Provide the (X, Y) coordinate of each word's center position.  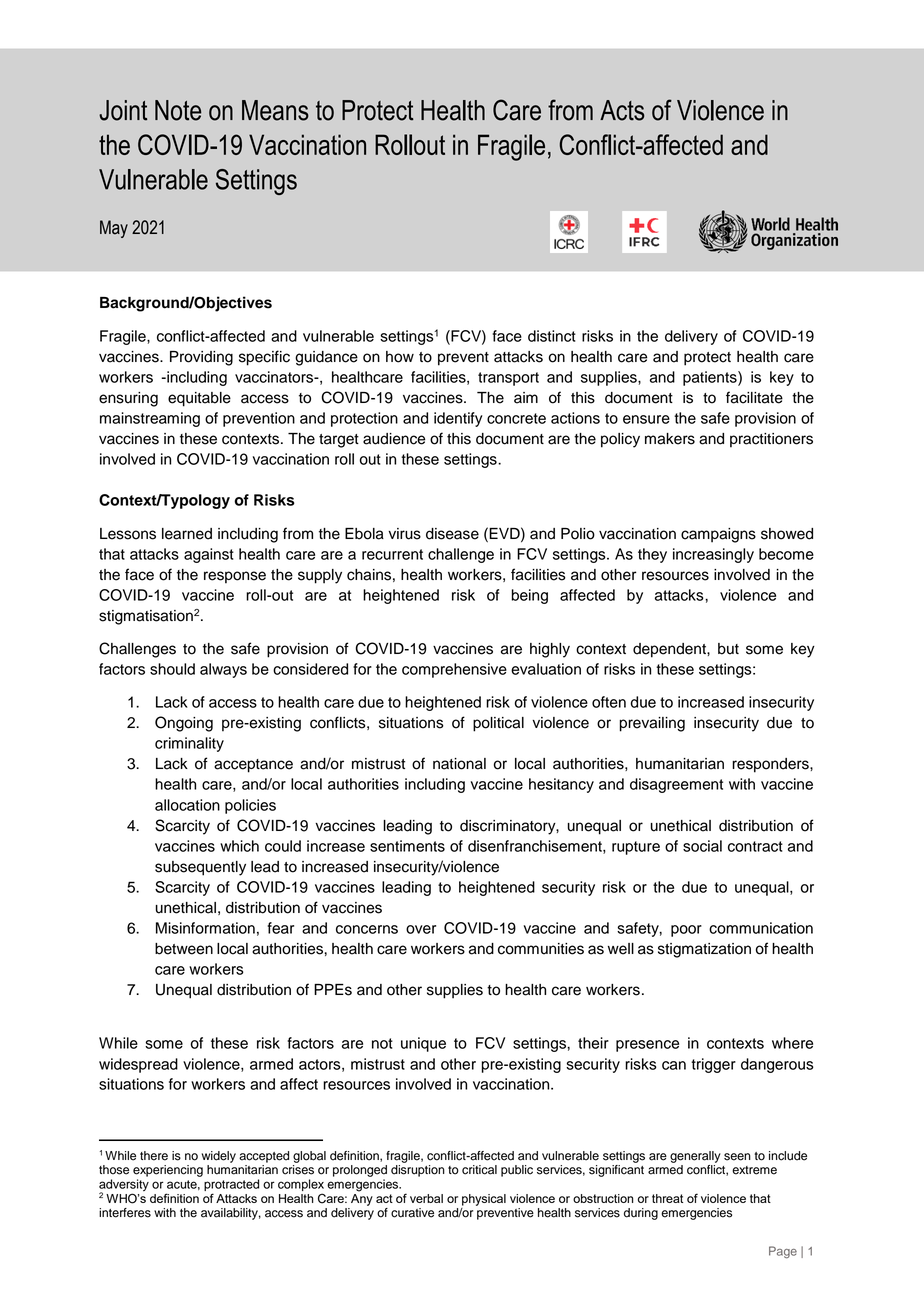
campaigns (718, 535)
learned (187, 534)
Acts (622, 110)
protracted (231, 1186)
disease (452, 534)
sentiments (407, 846)
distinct (552, 336)
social (702, 846)
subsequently (200, 868)
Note (178, 110)
